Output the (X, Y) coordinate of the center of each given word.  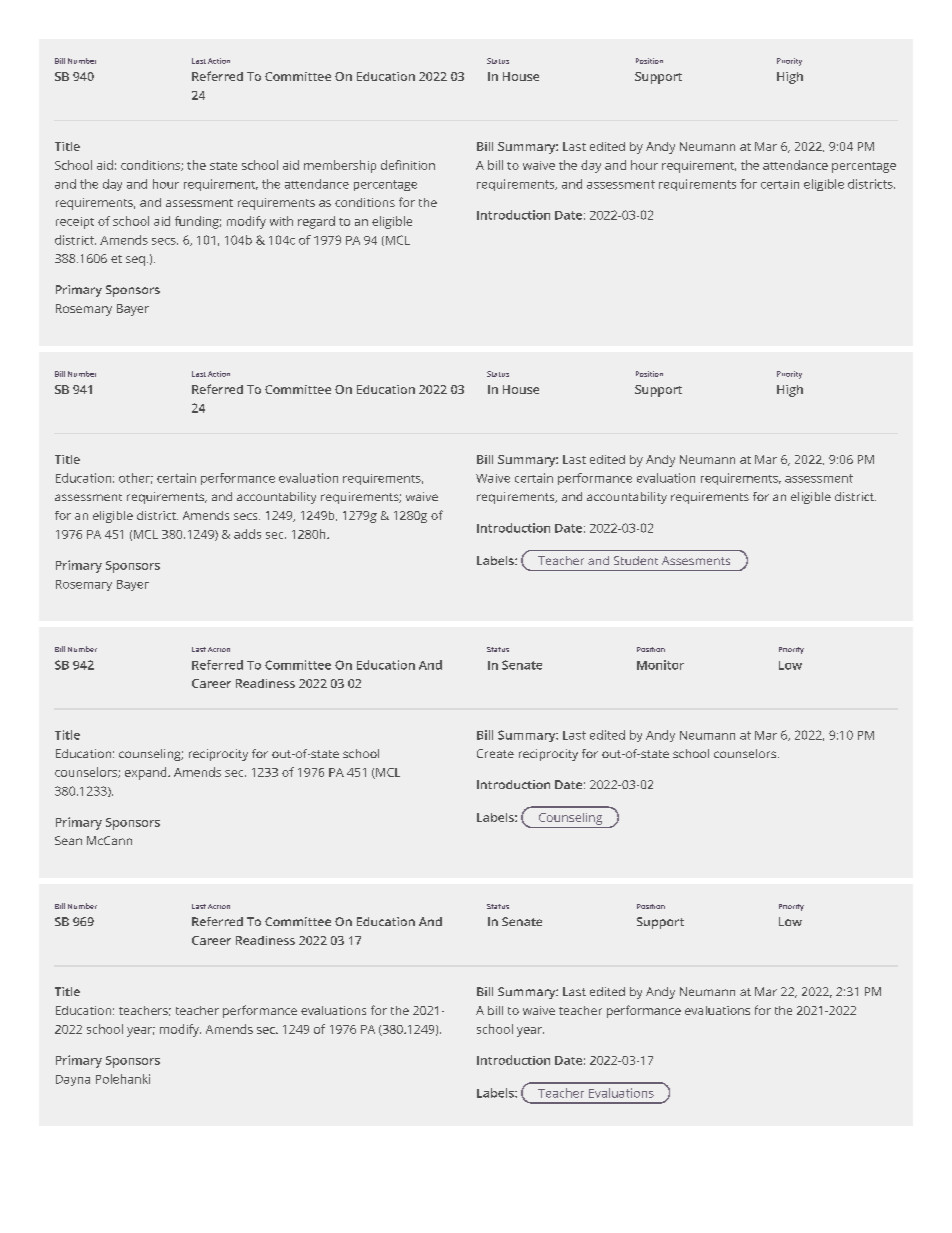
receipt (75, 223)
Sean (68, 840)
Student (636, 560)
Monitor (660, 665)
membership (340, 166)
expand (147, 773)
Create (495, 753)
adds (247, 534)
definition (408, 165)
